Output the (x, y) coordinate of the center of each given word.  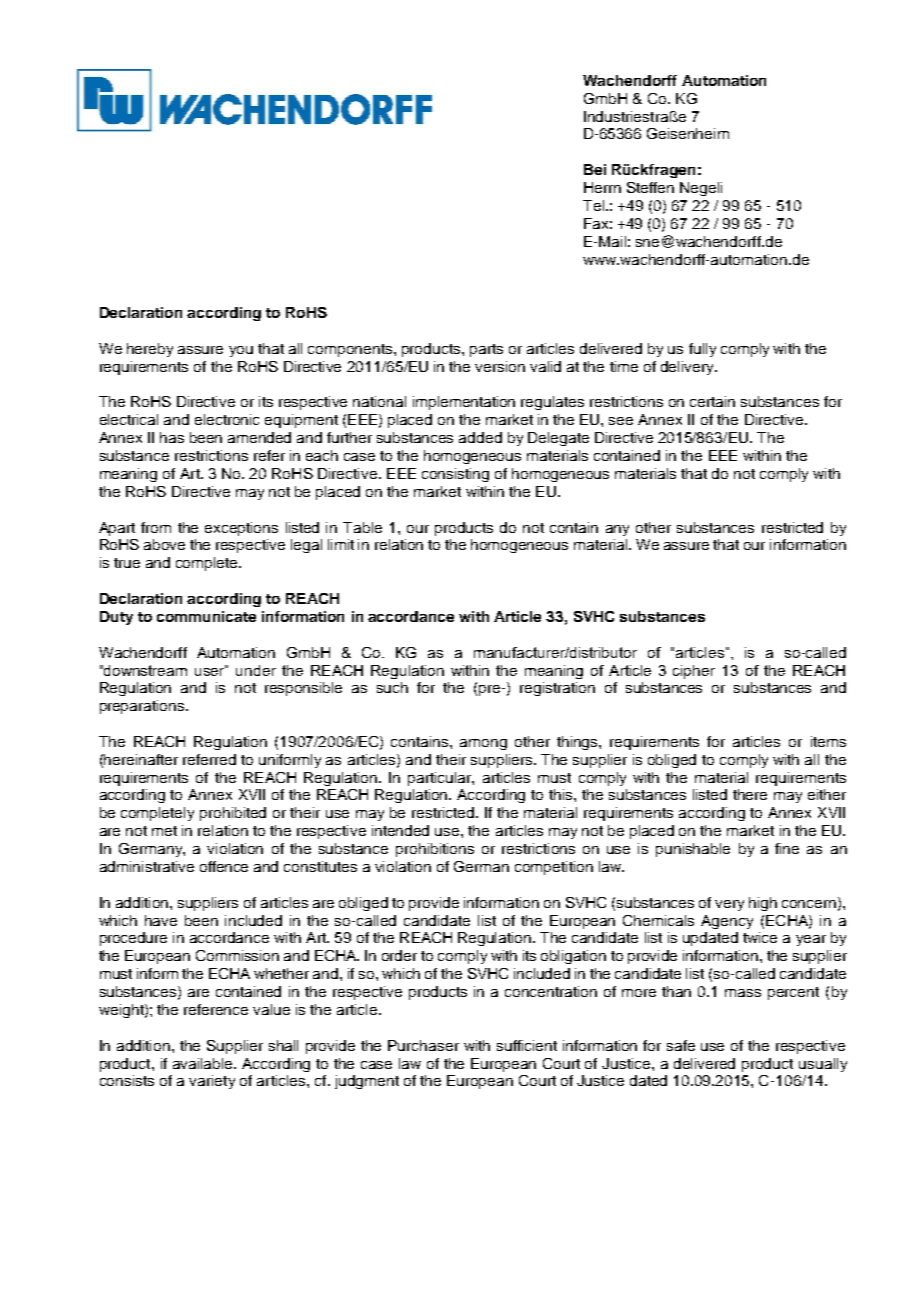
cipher (694, 672)
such (392, 687)
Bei (595, 169)
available (204, 1063)
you (241, 351)
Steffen (650, 187)
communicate (206, 616)
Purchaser (423, 1045)
